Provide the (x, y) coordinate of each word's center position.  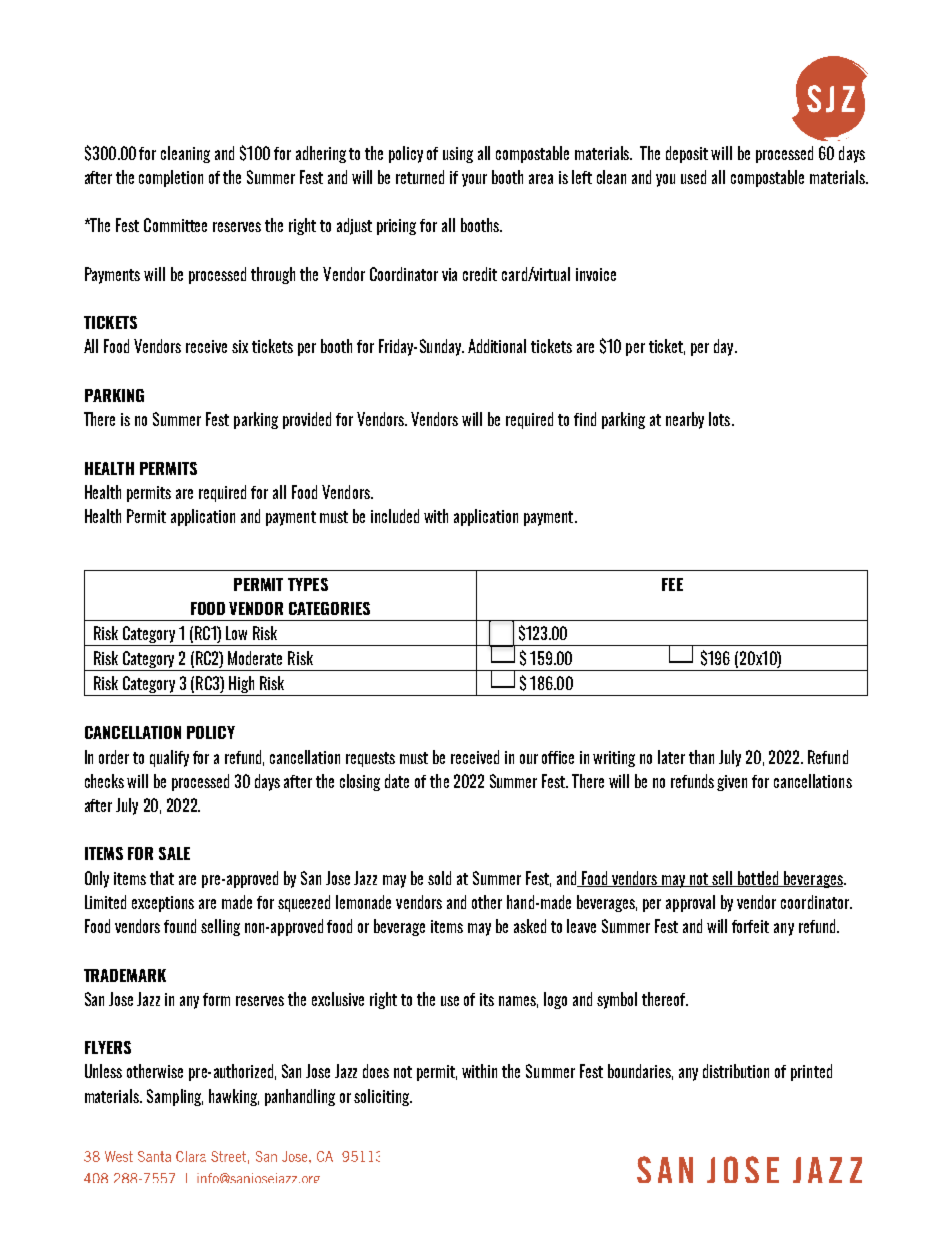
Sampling (175, 1097)
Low (236, 633)
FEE (672, 584)
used (693, 177)
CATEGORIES (329, 608)
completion (171, 178)
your (474, 180)
